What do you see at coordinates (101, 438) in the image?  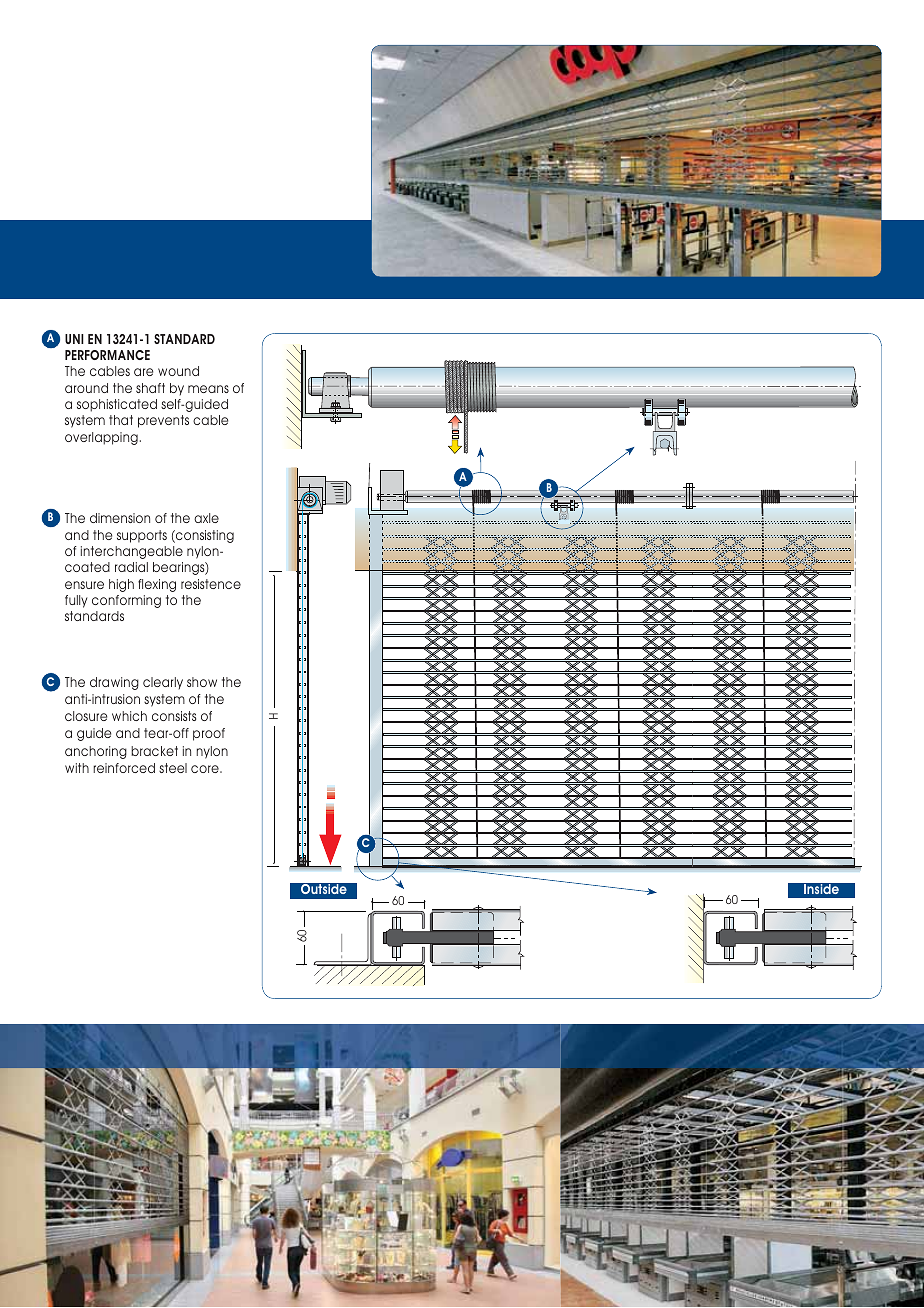 I see `overlapping` at bounding box center [101, 438].
